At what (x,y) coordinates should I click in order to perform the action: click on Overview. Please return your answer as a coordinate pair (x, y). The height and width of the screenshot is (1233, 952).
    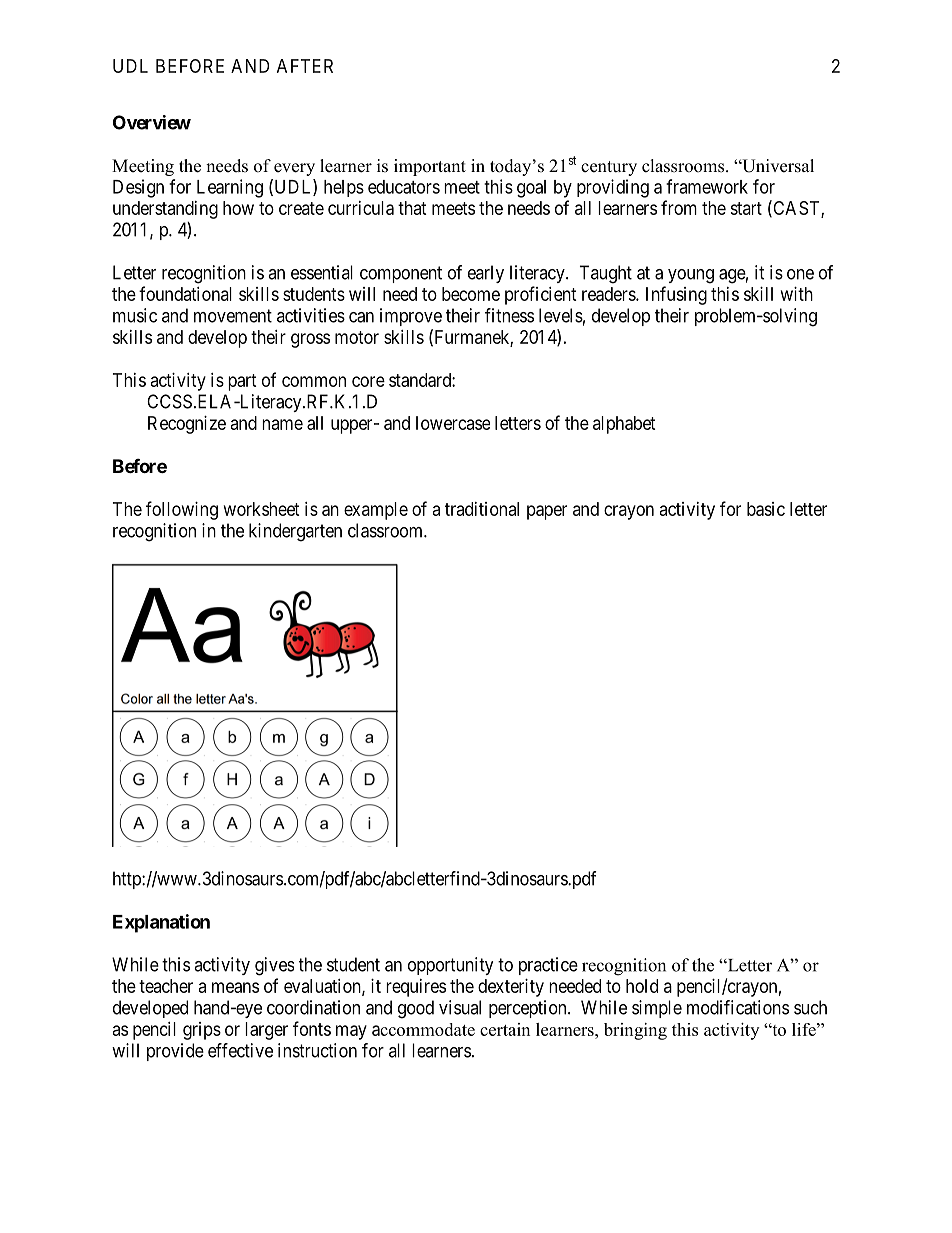
    Looking at the image, I should click on (152, 122).
